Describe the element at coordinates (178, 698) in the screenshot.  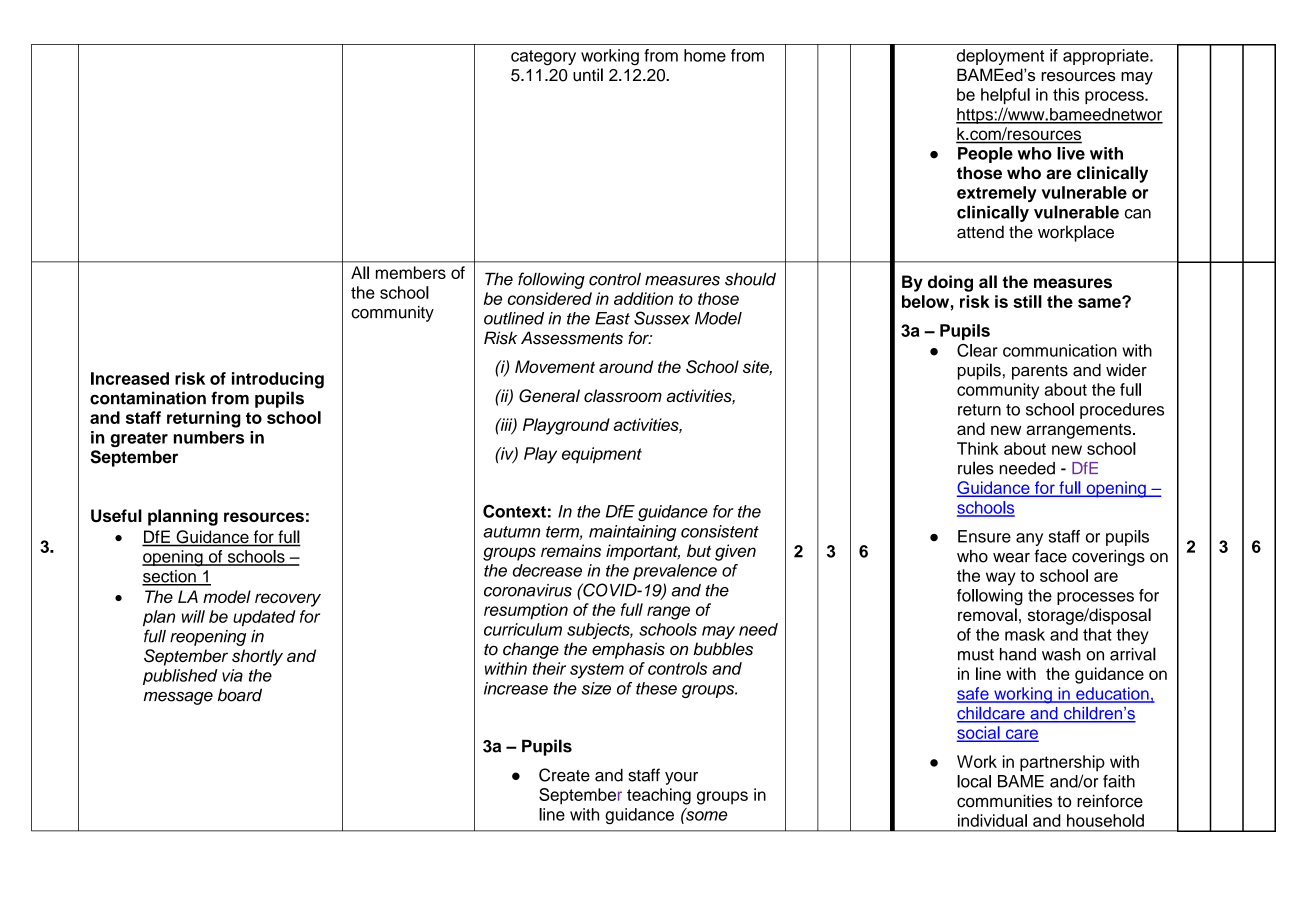
I see `message` at that location.
